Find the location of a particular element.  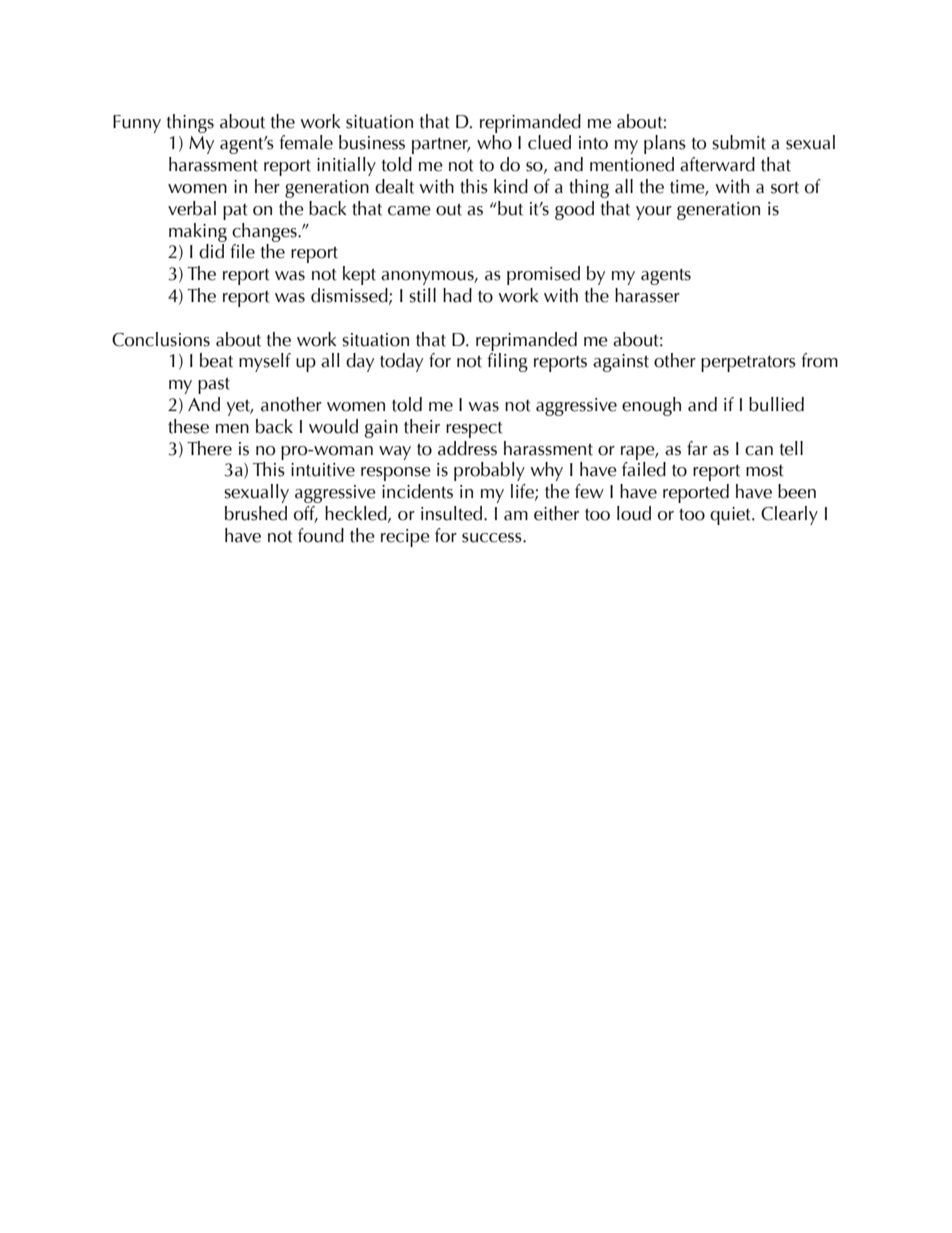

Conclusions is located at coordinates (161, 339).
